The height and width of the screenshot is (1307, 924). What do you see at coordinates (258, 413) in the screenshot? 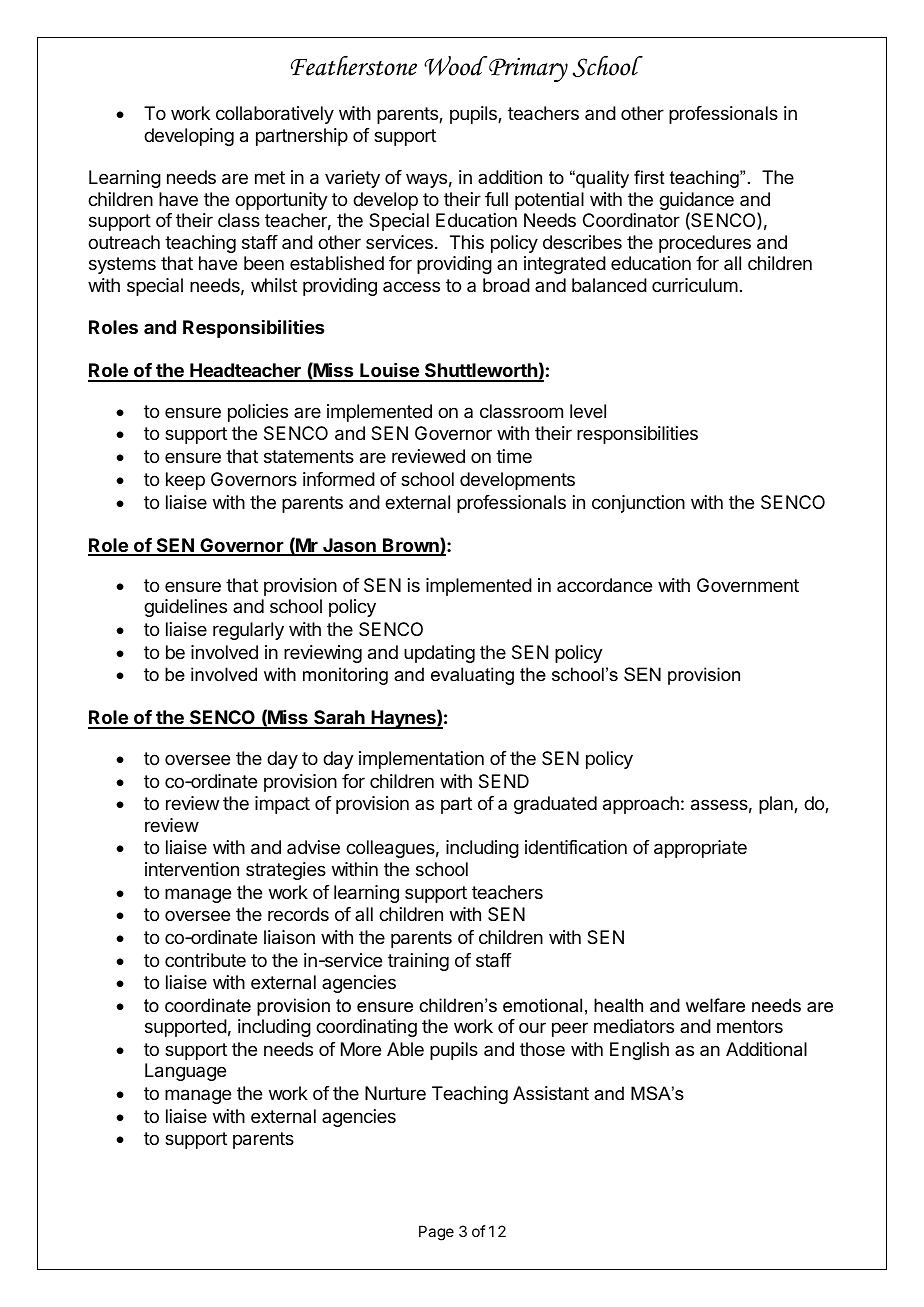
I see `policies` at bounding box center [258, 413].
